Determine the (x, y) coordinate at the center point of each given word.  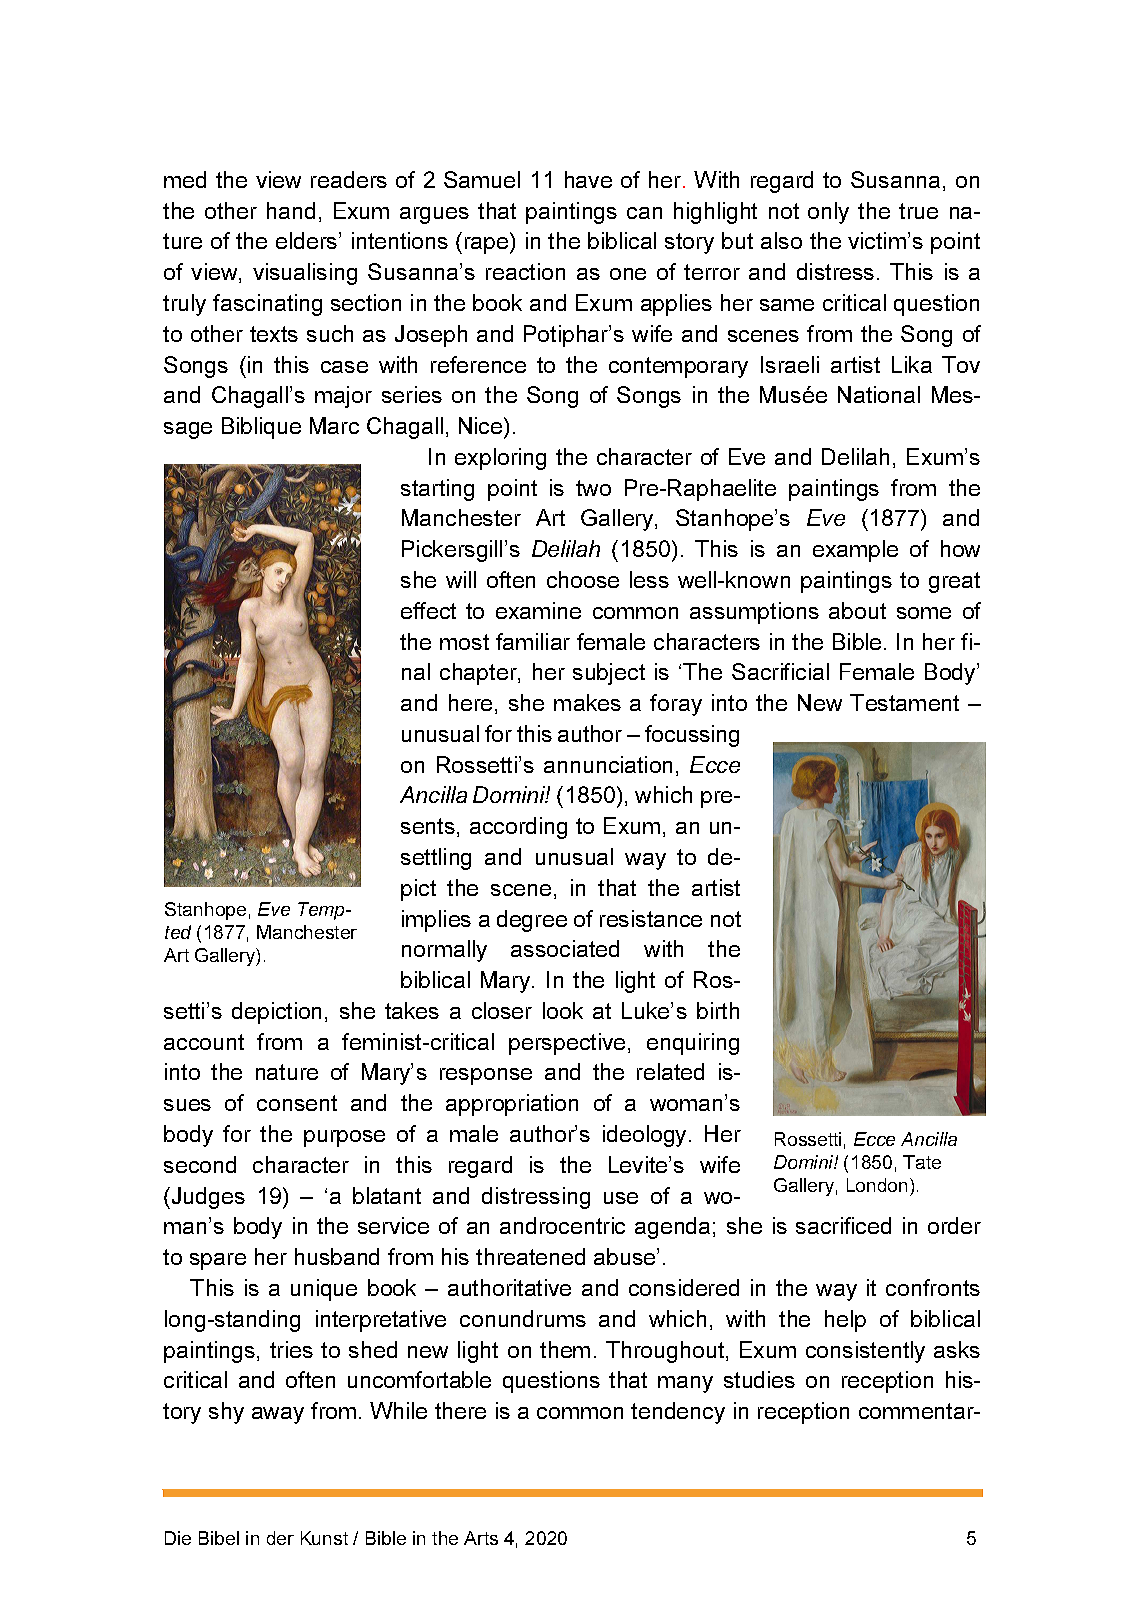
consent (297, 1103)
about (857, 610)
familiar (533, 641)
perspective (567, 1044)
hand (291, 210)
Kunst (324, 1538)
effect (428, 610)
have (588, 179)
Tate (922, 1162)
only (828, 213)
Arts (481, 1538)
